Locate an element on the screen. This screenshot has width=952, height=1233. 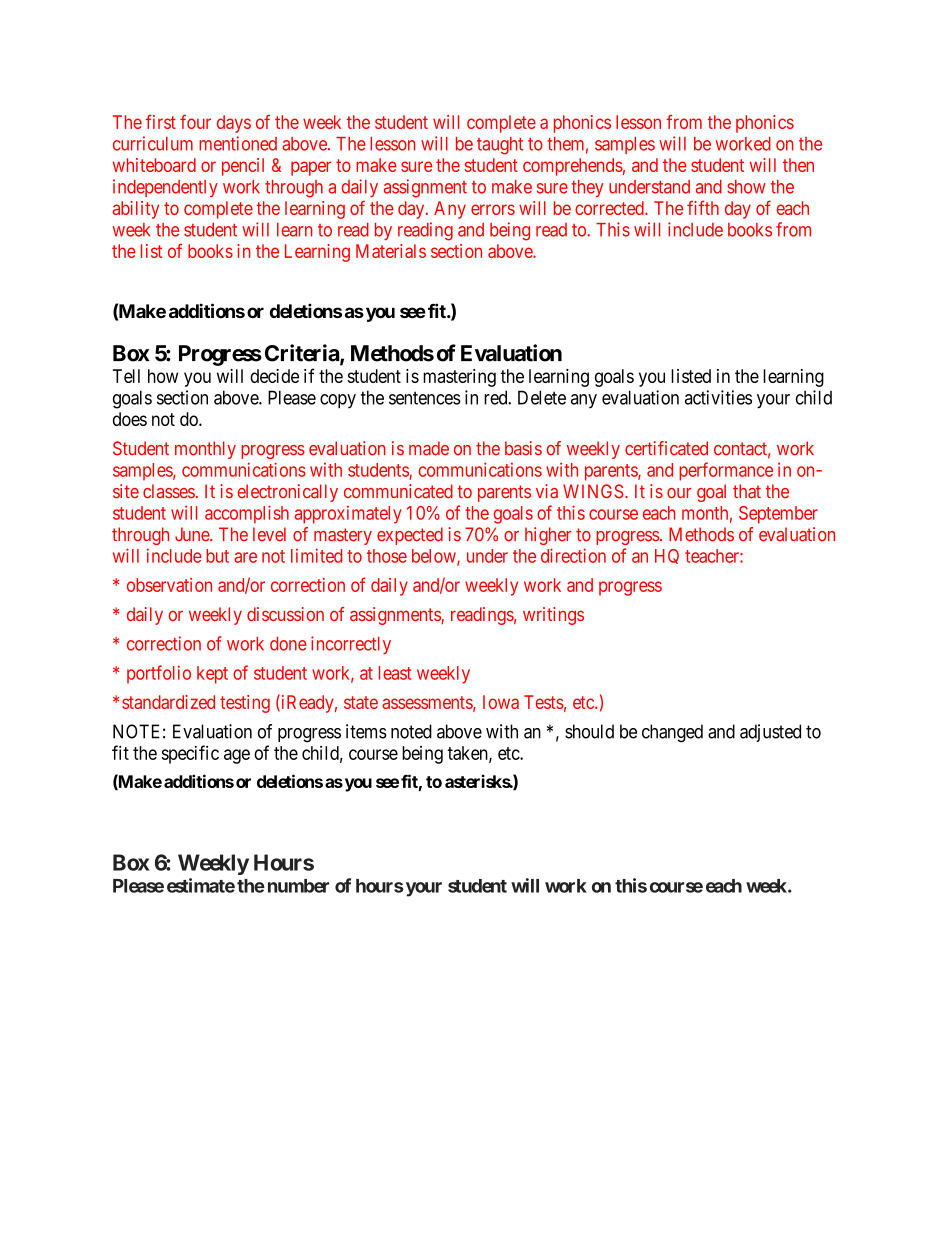
communicated is located at coordinates (398, 491).
